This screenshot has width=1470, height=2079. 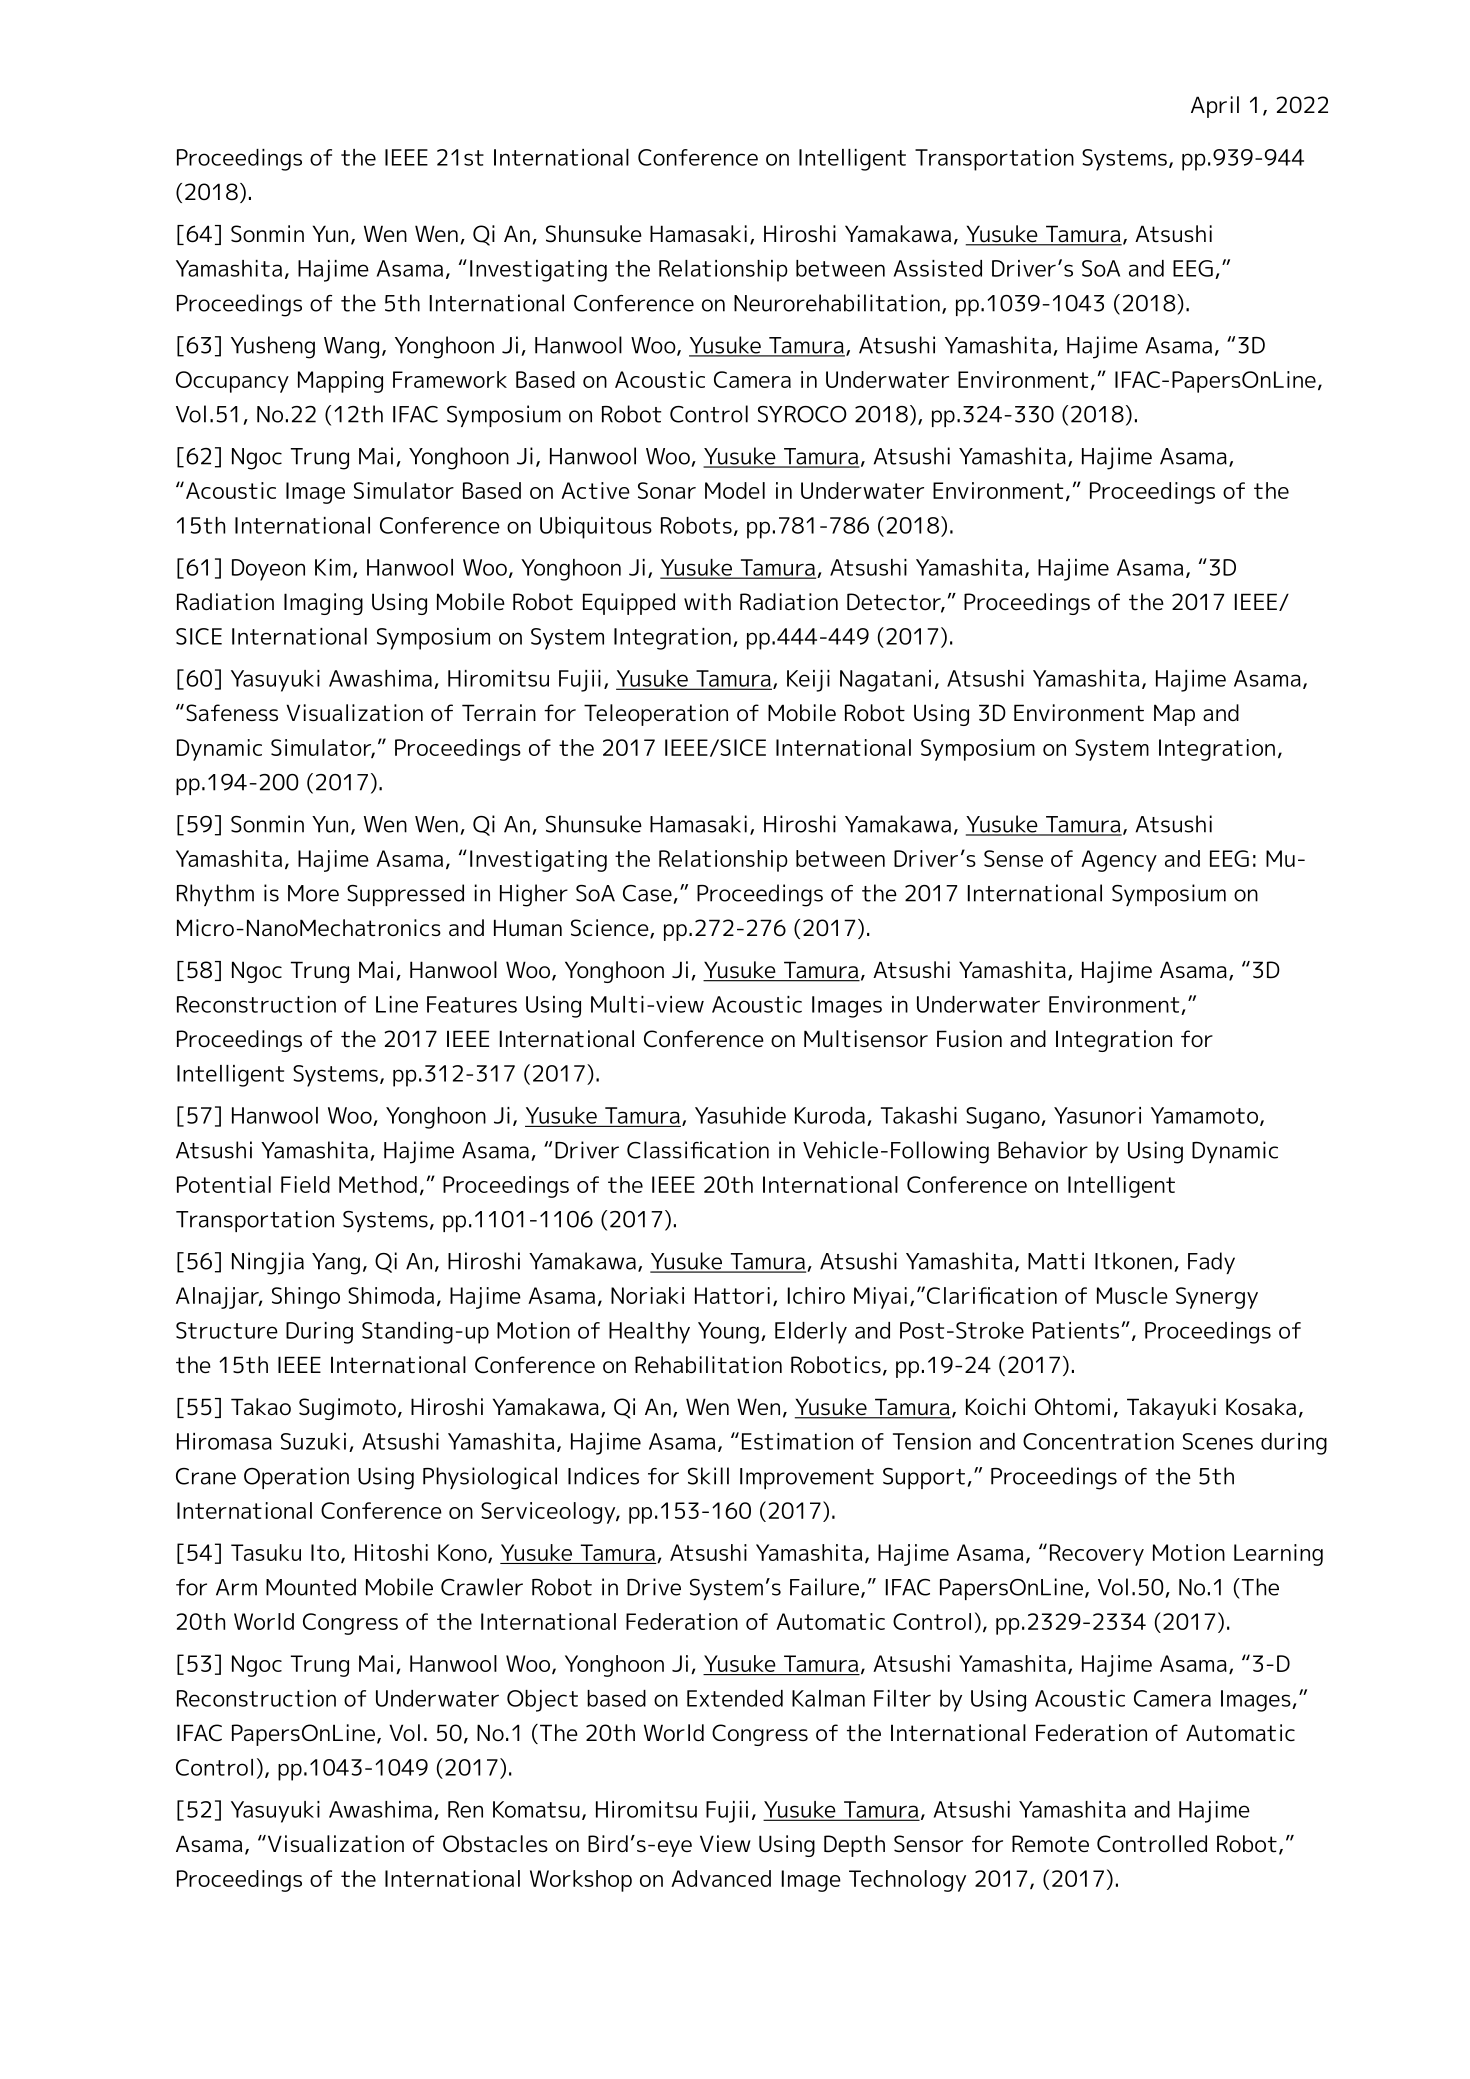 I want to click on Yang, so click(x=336, y=1264).
